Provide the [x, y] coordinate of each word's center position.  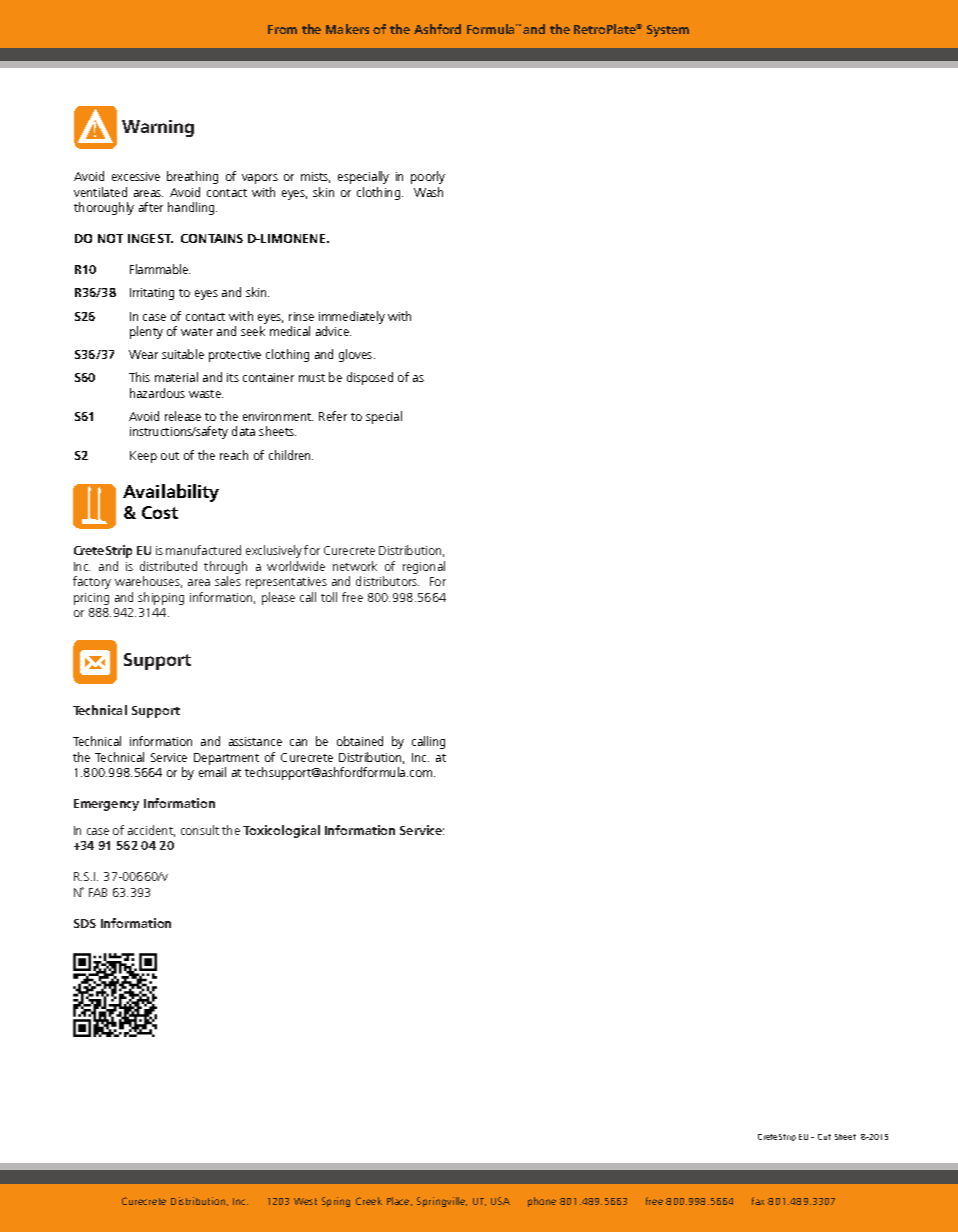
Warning [158, 128]
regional [424, 567]
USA [500, 1201]
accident [151, 831]
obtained [360, 741]
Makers [347, 29]
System [668, 31]
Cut [824, 1137]
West [305, 1201]
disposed [370, 378]
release [183, 416]
